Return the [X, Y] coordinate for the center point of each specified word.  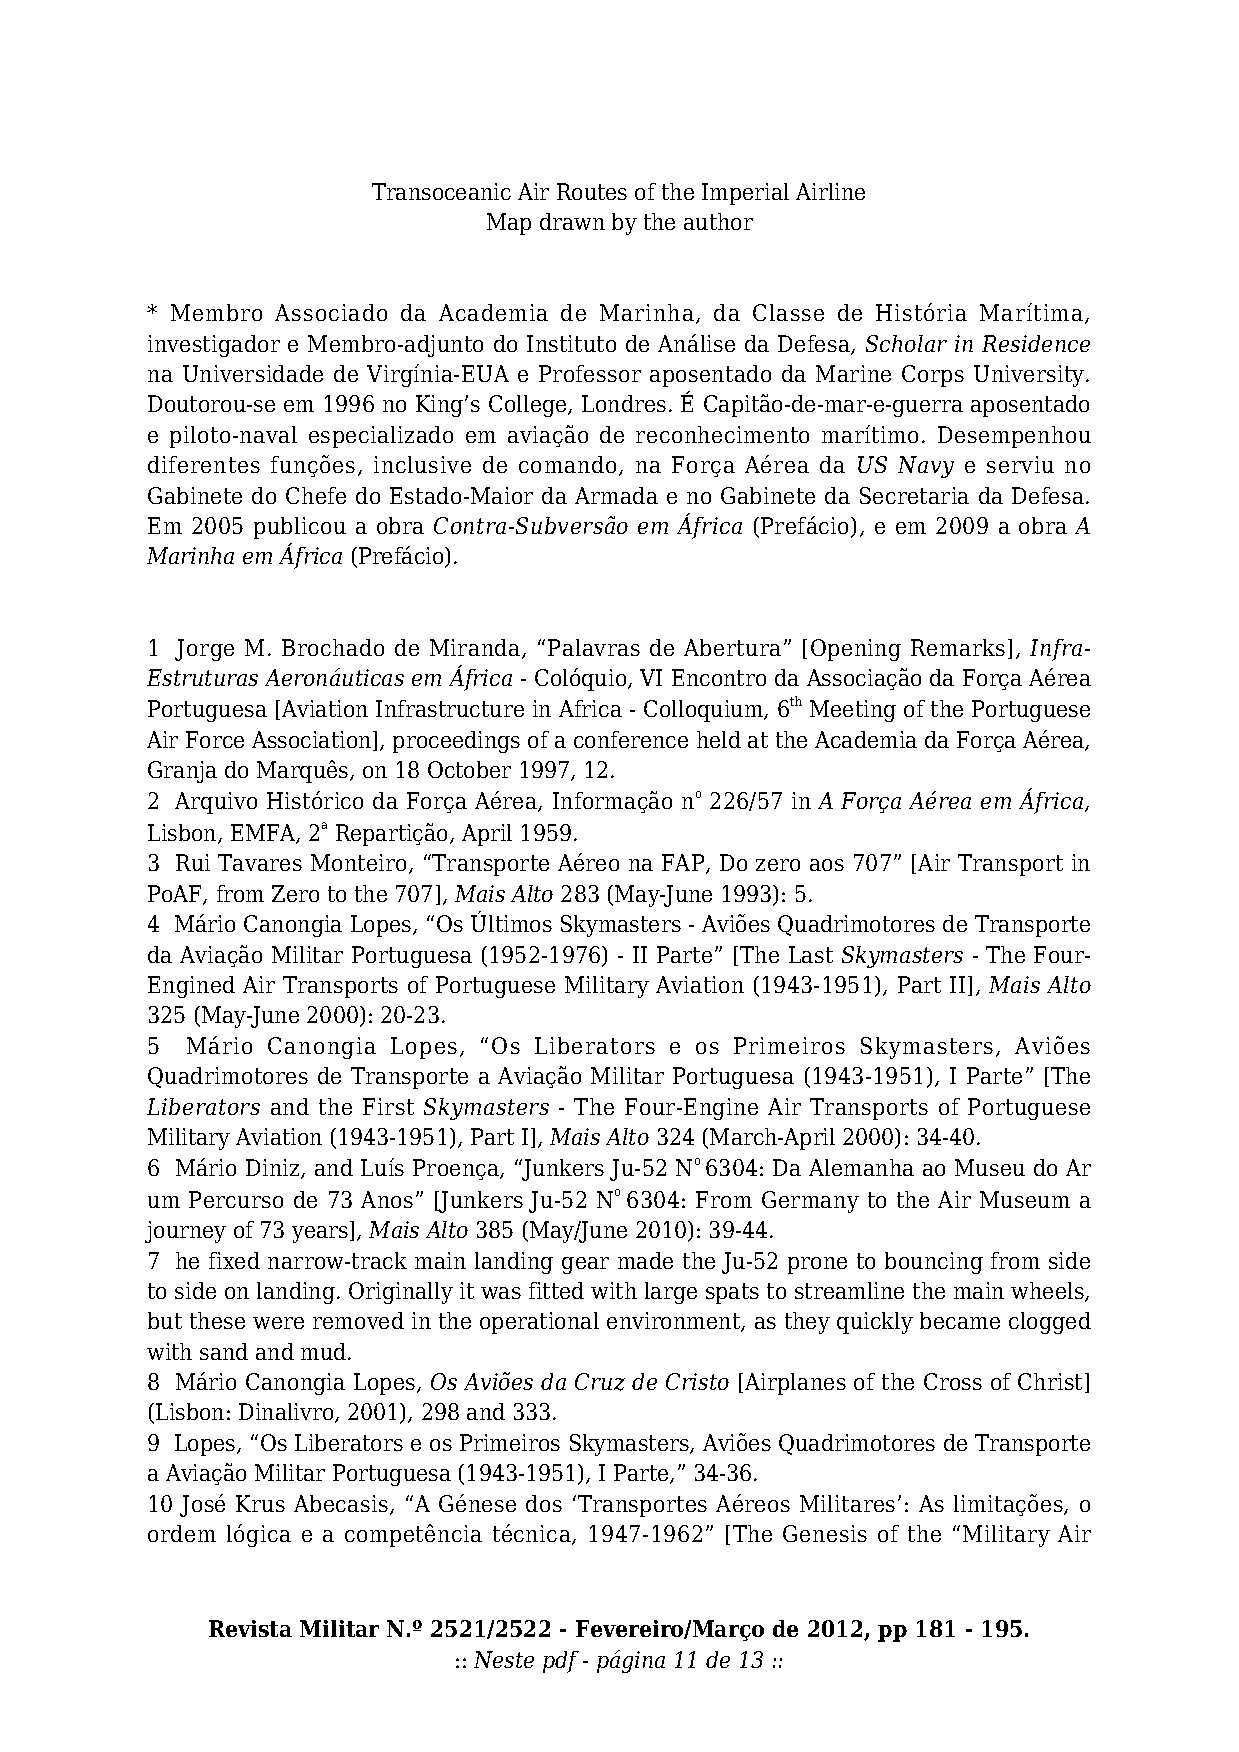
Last [811, 954]
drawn [572, 221]
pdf [561, 1662]
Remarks [958, 647]
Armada [616, 495]
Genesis [825, 1533]
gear [585, 1265]
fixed [234, 1260]
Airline [830, 191]
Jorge [204, 650]
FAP [684, 864]
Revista [250, 1628]
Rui [193, 862]
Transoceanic [441, 191]
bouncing [934, 1263]
